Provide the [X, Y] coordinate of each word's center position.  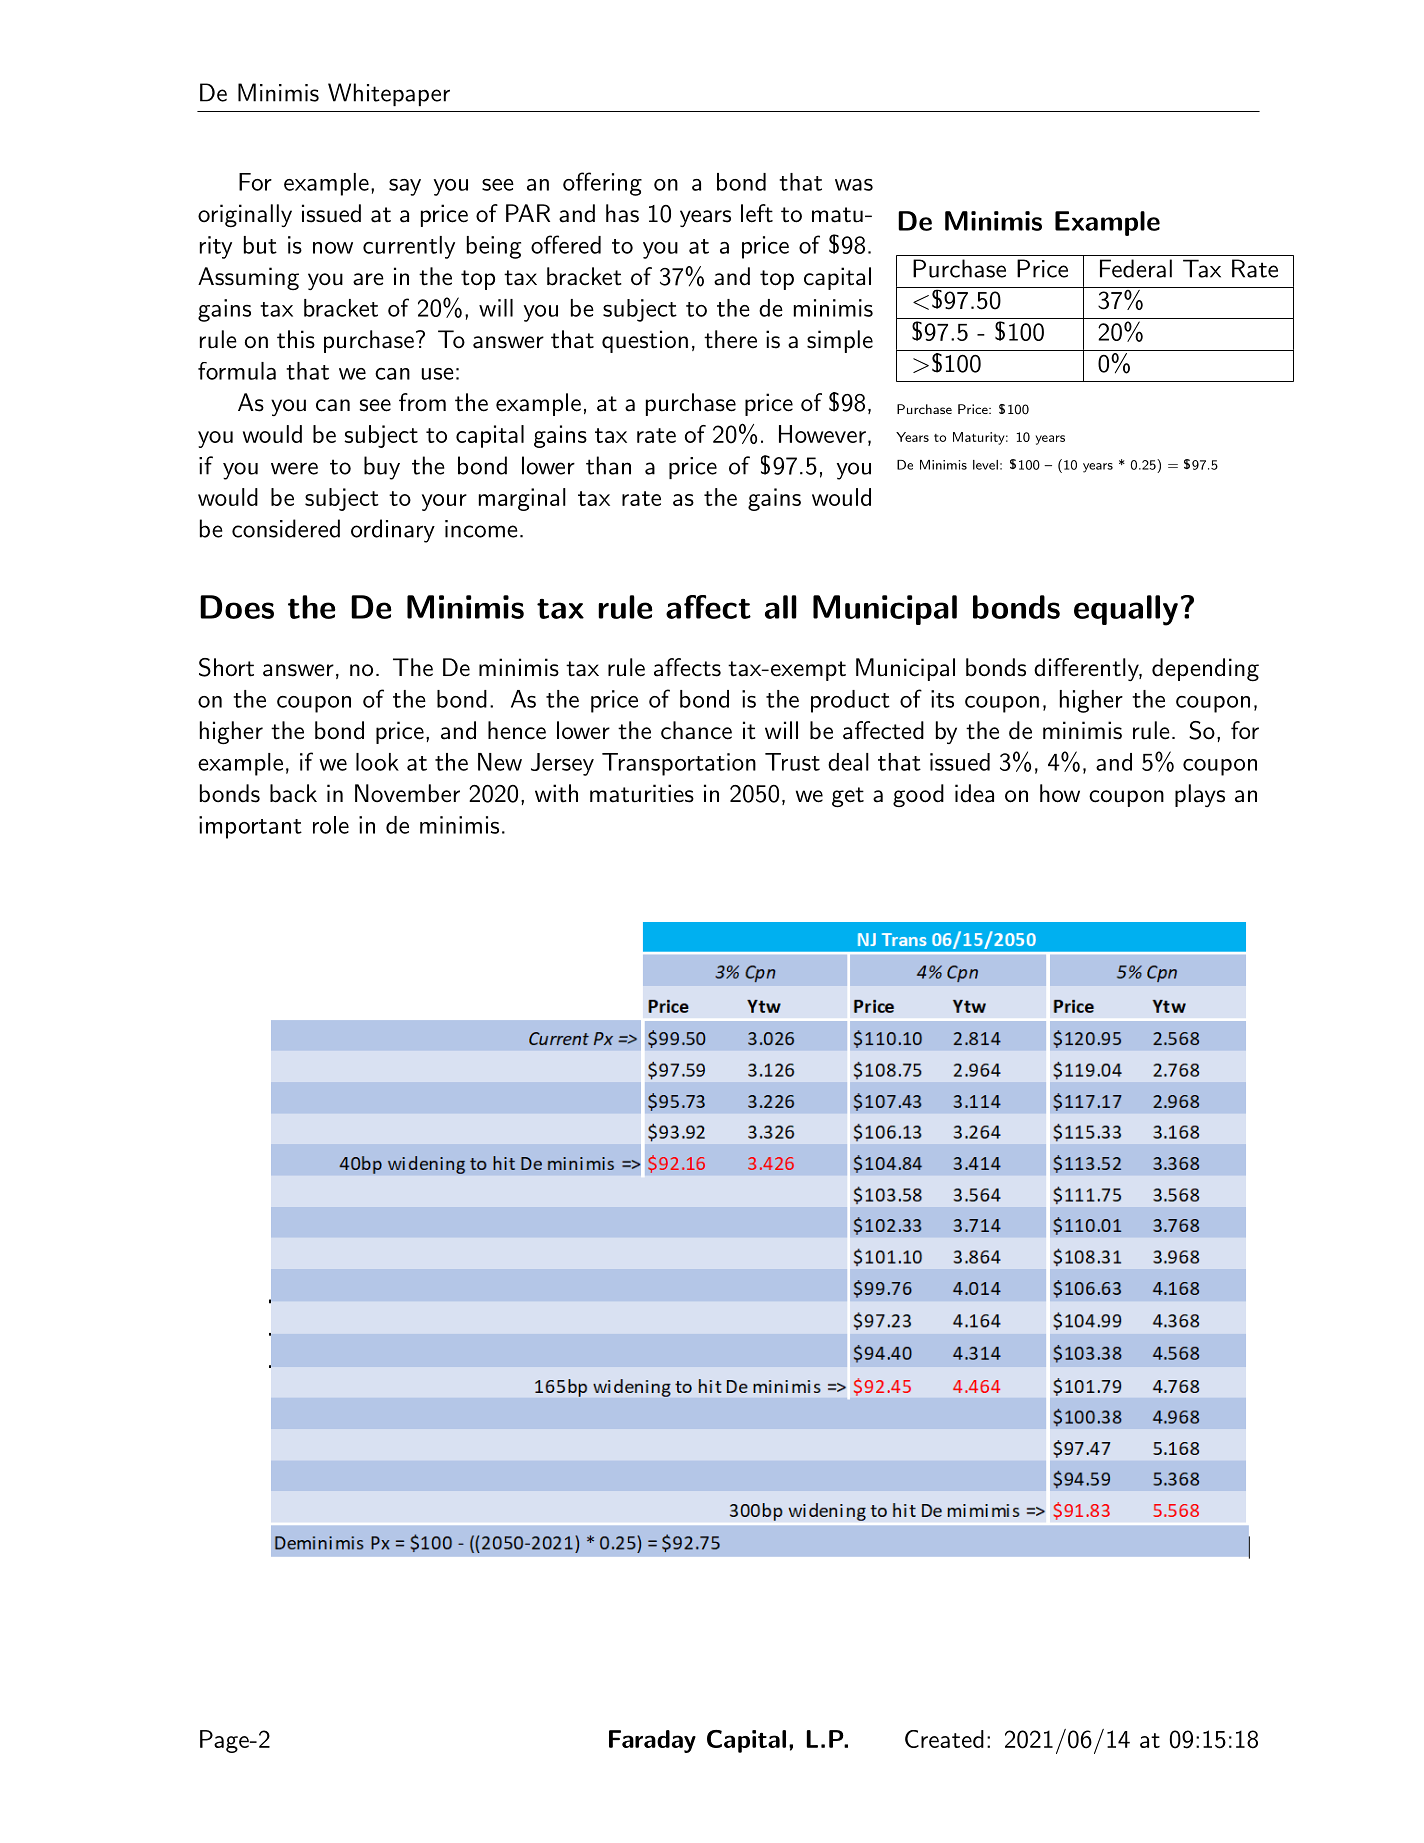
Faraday [652, 1741]
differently [1087, 669]
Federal [1136, 268]
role [331, 825]
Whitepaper [389, 94]
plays [1200, 795]
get [848, 797]
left [757, 213]
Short [226, 667]
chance [696, 730]
